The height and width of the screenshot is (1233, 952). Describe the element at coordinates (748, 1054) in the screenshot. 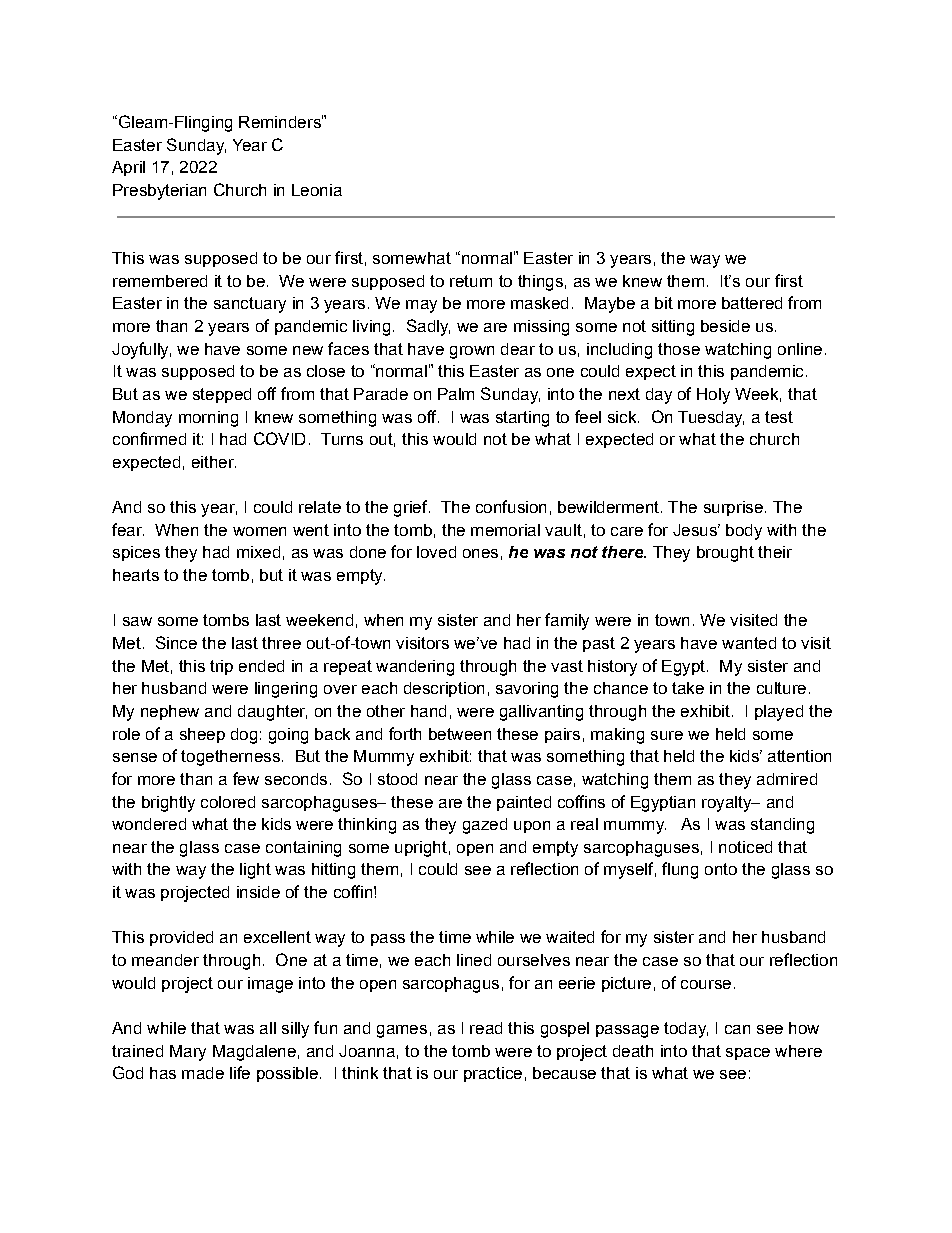

I see `space` at that location.
